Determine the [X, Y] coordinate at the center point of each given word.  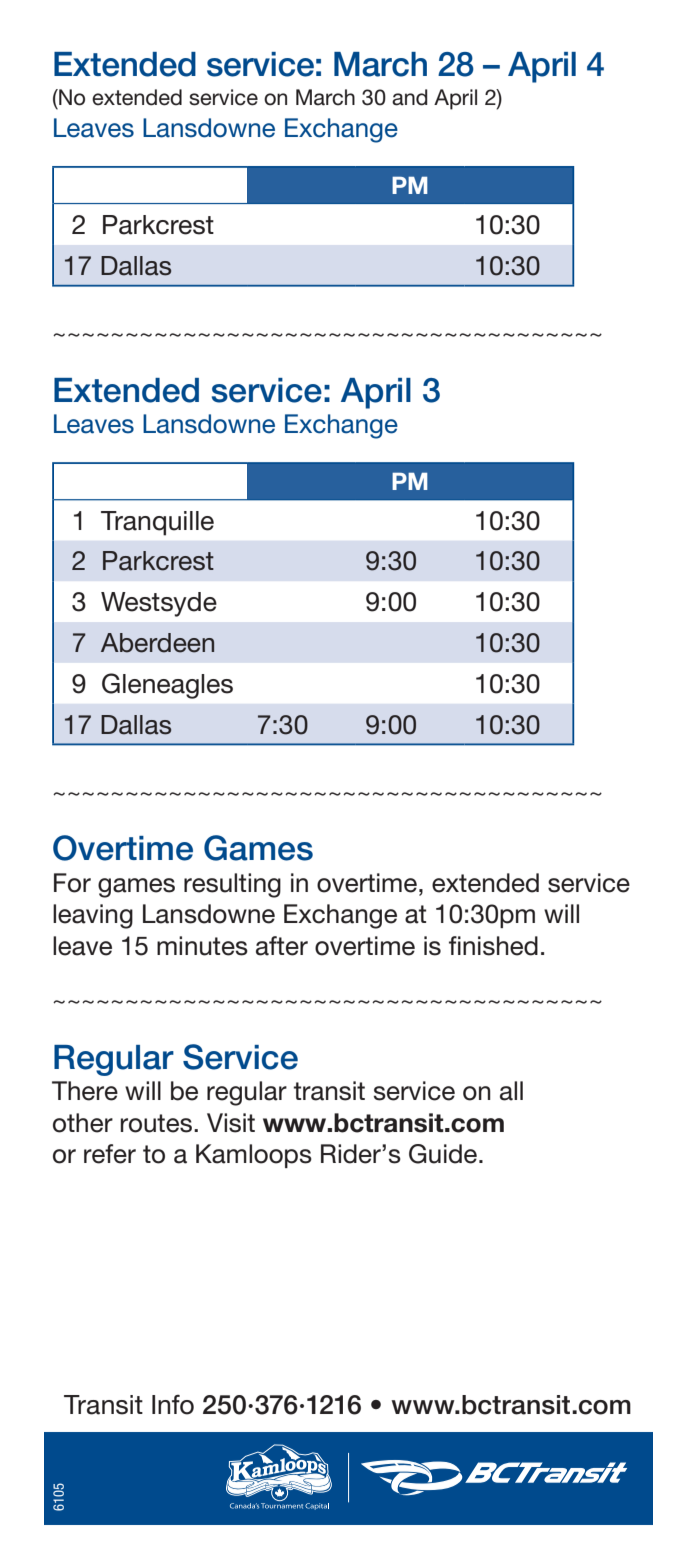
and [410, 97]
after [282, 946]
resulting [232, 885]
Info [173, 1405]
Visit [231, 1123]
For [72, 883]
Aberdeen [157, 643]
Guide [444, 1154]
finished [493, 946]
